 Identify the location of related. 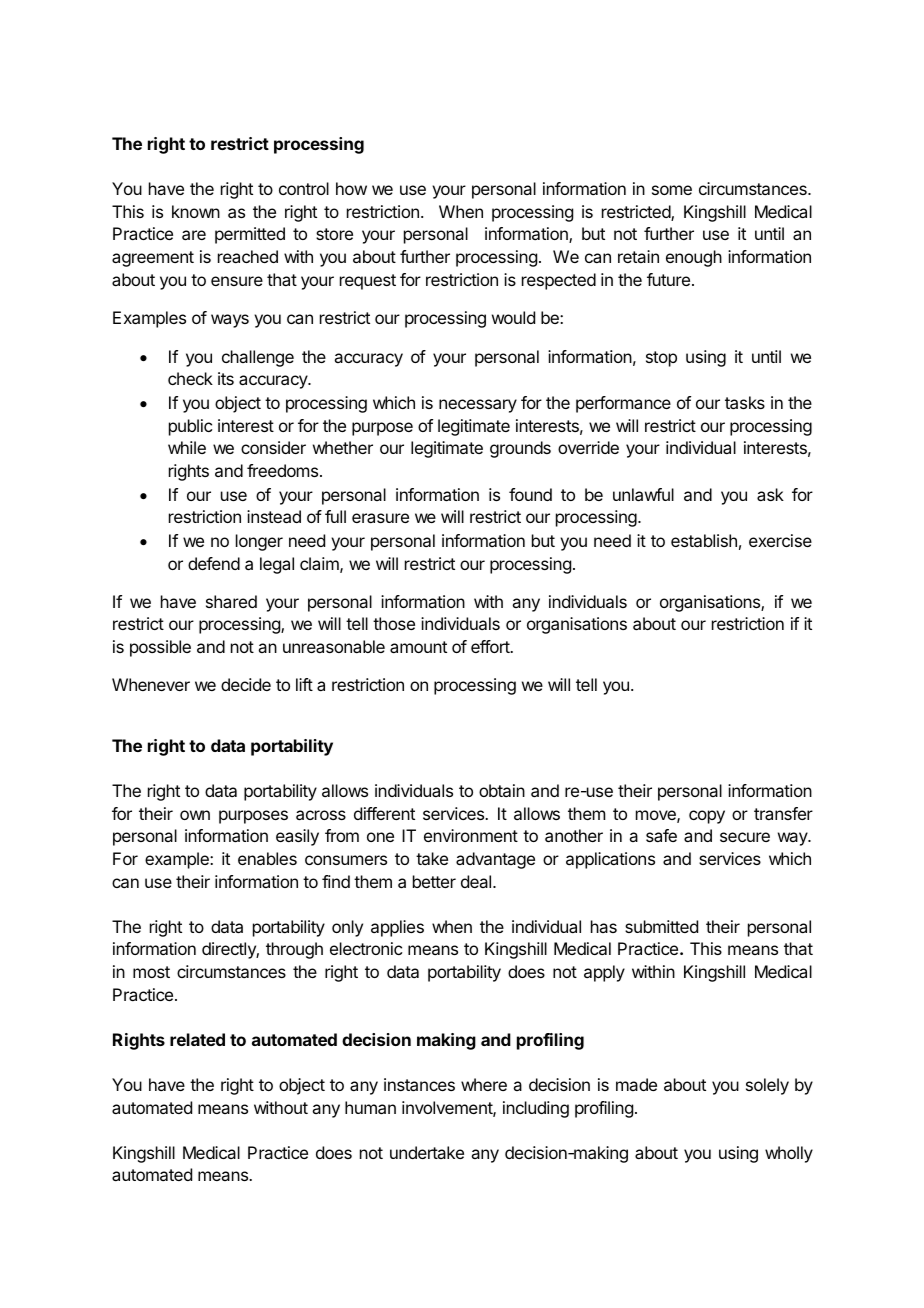
(197, 1039).
